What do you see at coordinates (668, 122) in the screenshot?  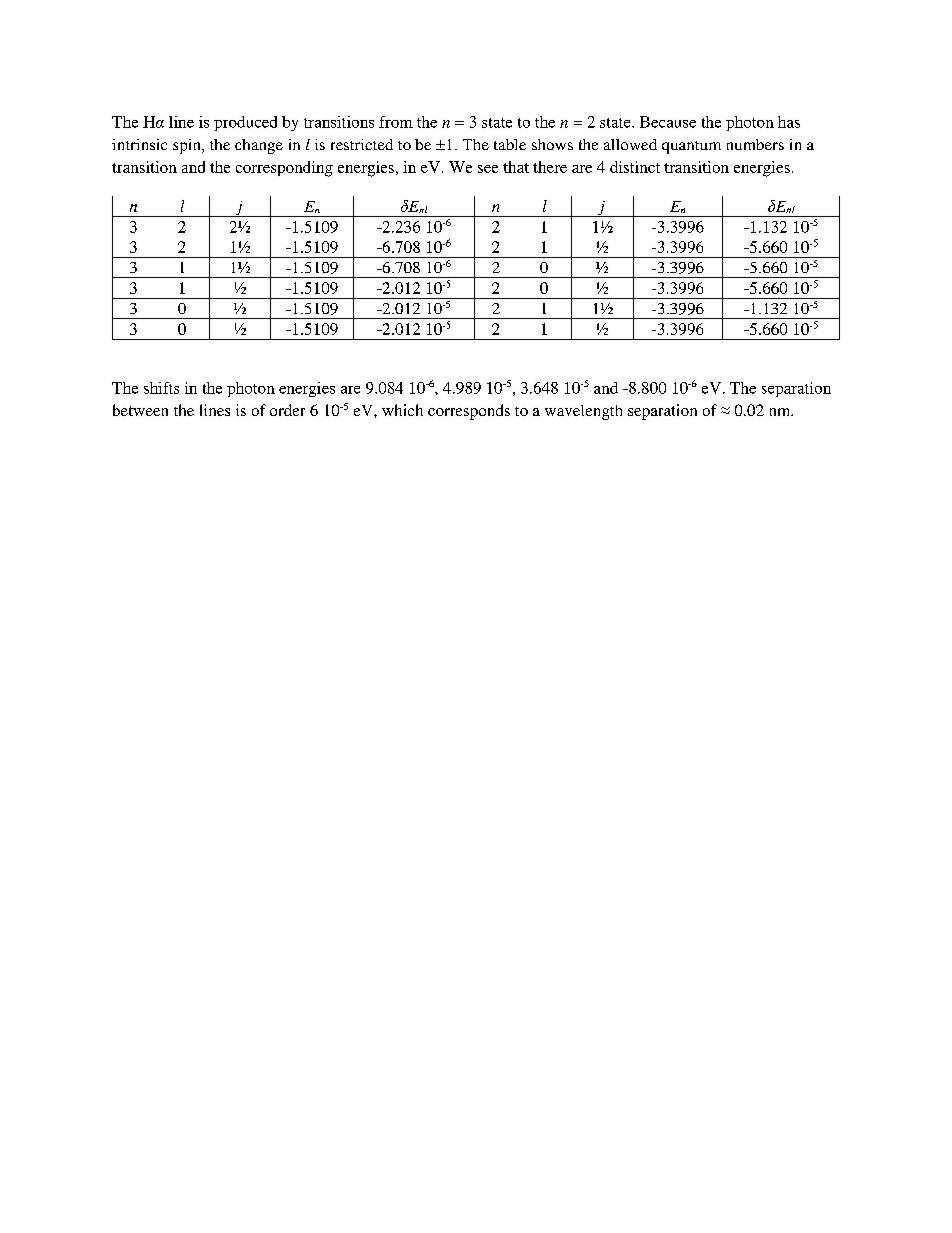 I see `Because` at bounding box center [668, 122].
